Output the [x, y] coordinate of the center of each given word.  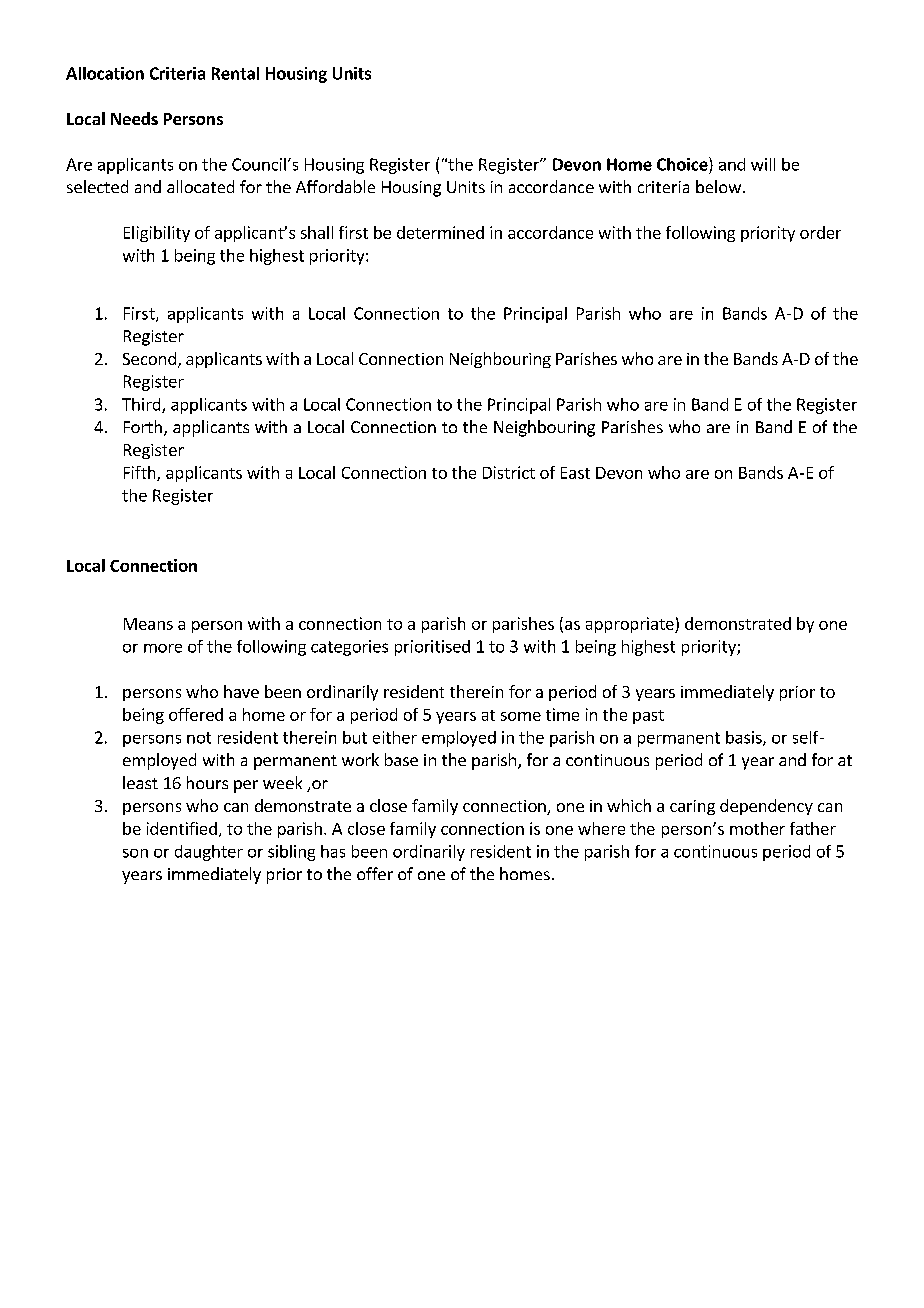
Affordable [335, 186]
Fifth [141, 473]
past [648, 717]
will [763, 164]
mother [757, 828]
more [163, 648]
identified [182, 828]
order [820, 232]
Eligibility [157, 234]
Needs [134, 118]
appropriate [631, 625]
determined [440, 232]
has [333, 851]
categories [349, 648]
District [509, 472]
